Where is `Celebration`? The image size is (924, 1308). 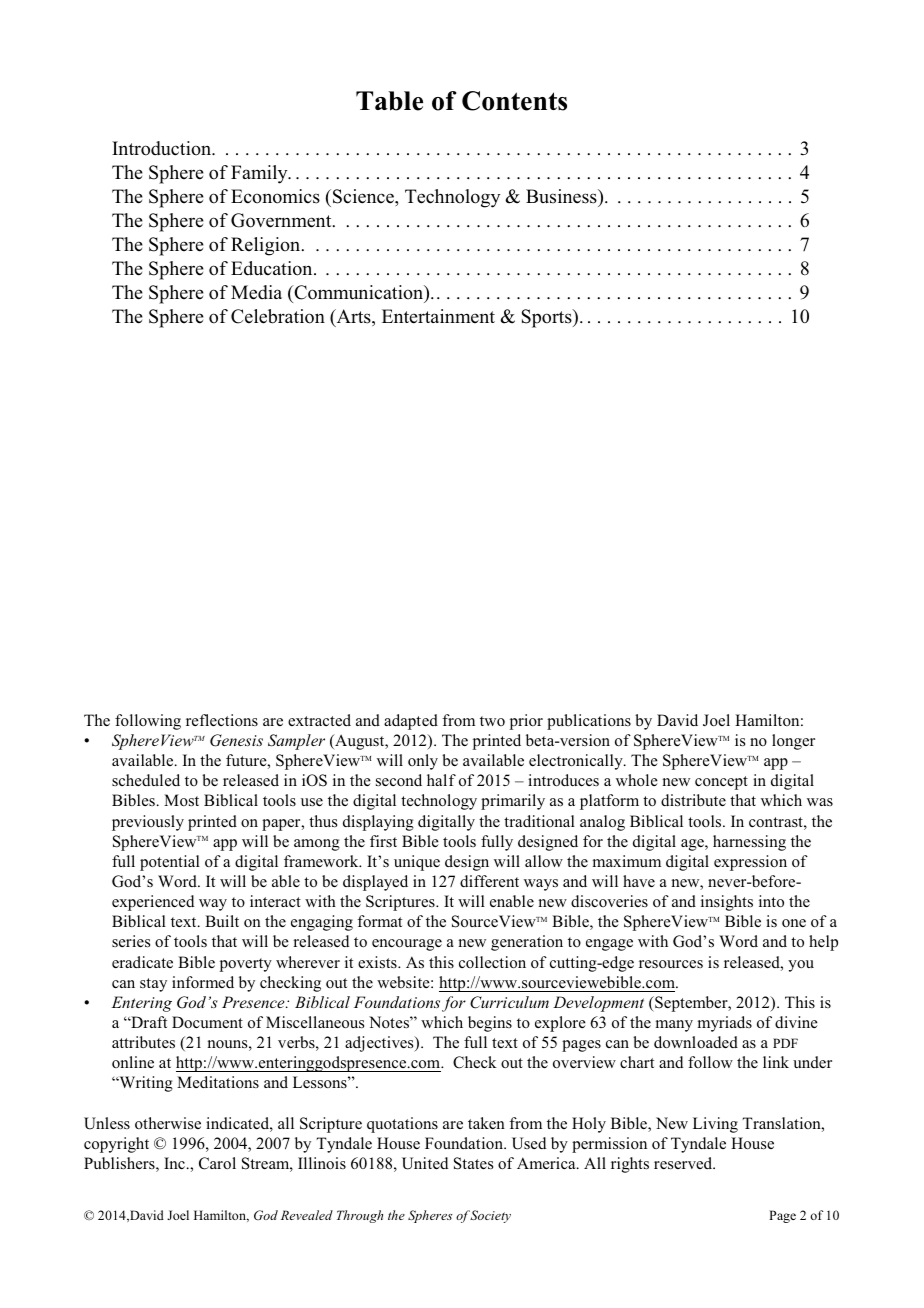 Celebration is located at coordinates (278, 316).
